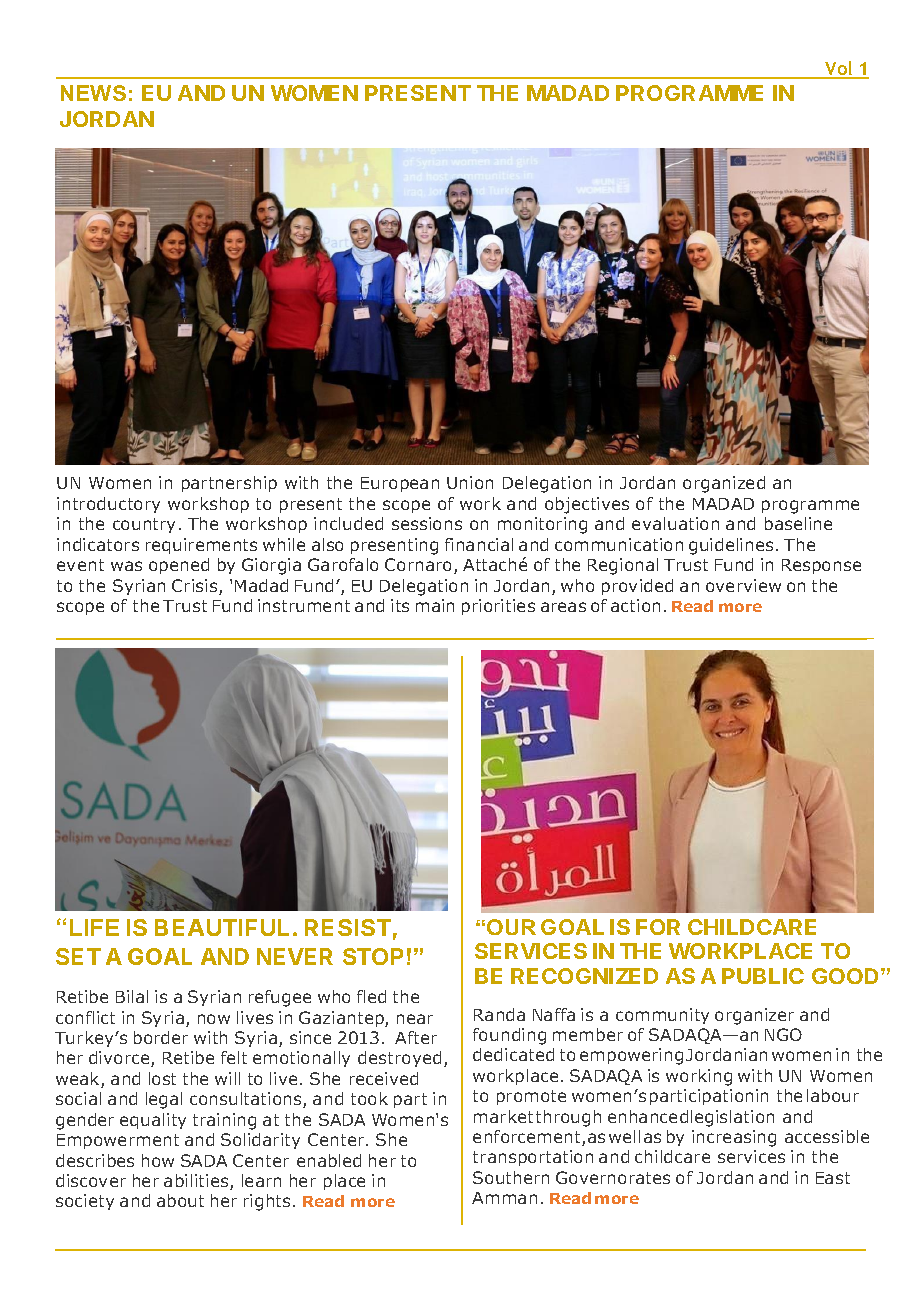  What do you see at coordinates (724, 484) in the page?
I see `organized` at bounding box center [724, 484].
